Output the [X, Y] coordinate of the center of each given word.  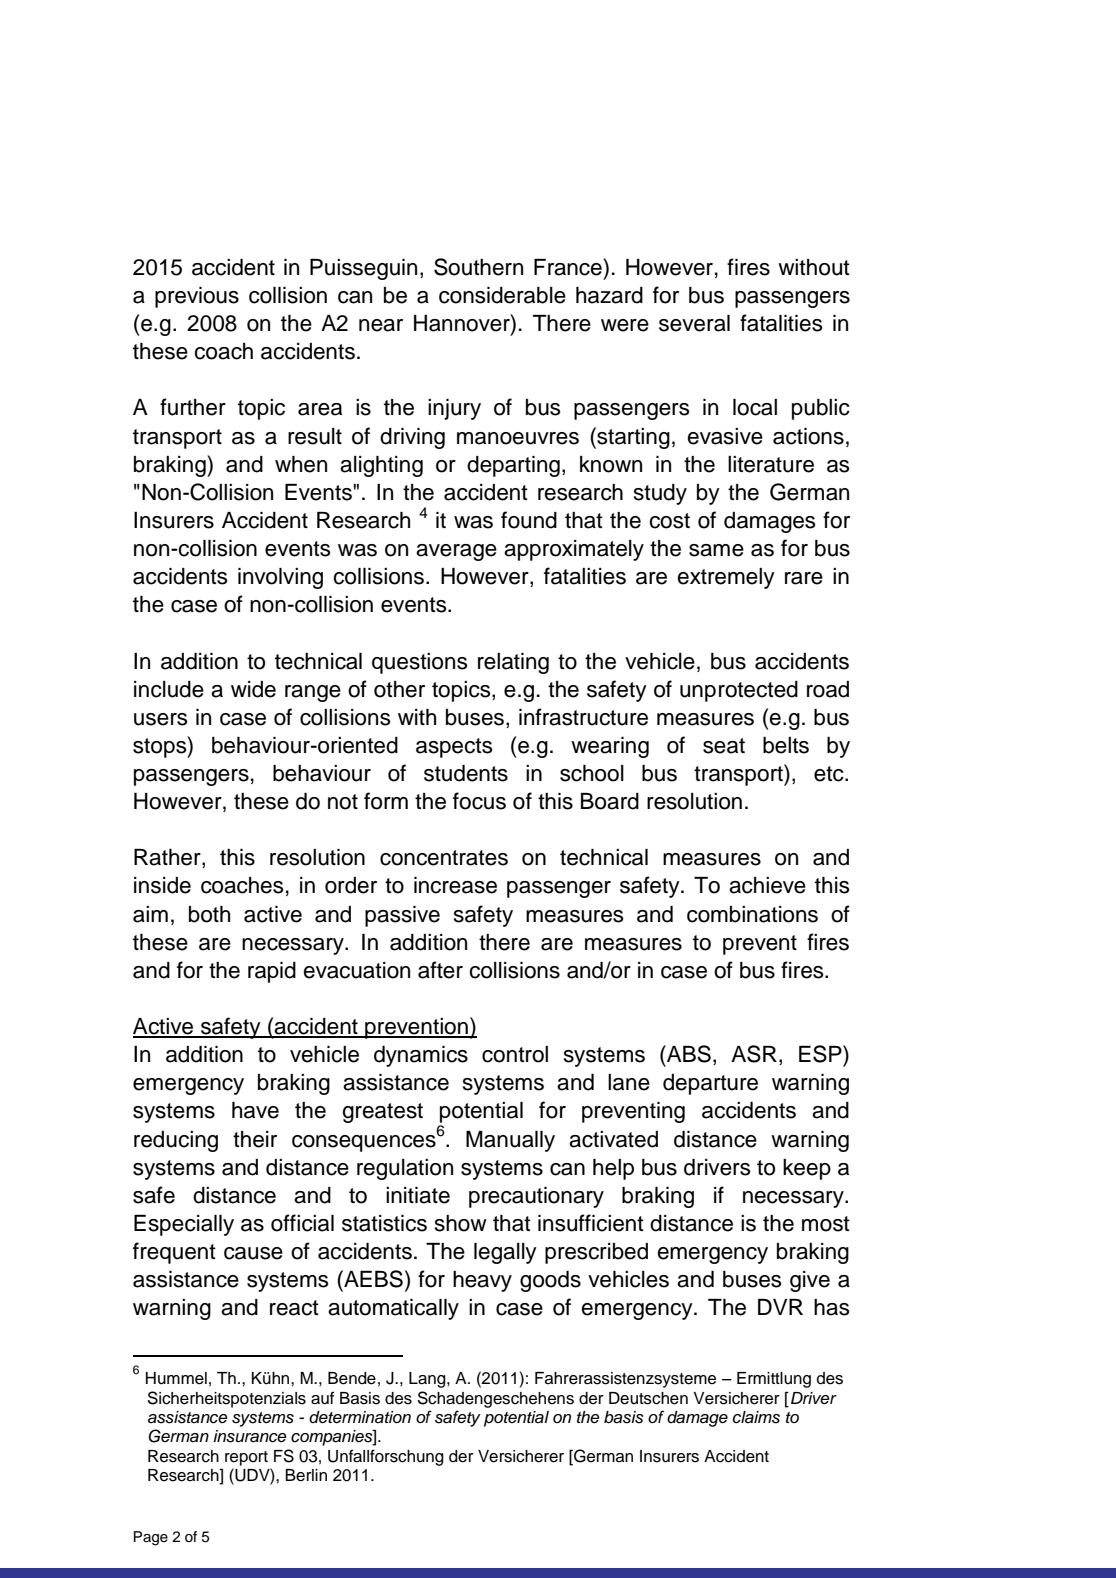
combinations [752, 914]
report [246, 1458]
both [209, 914]
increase [455, 885]
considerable [502, 295]
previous [197, 297]
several [694, 323]
